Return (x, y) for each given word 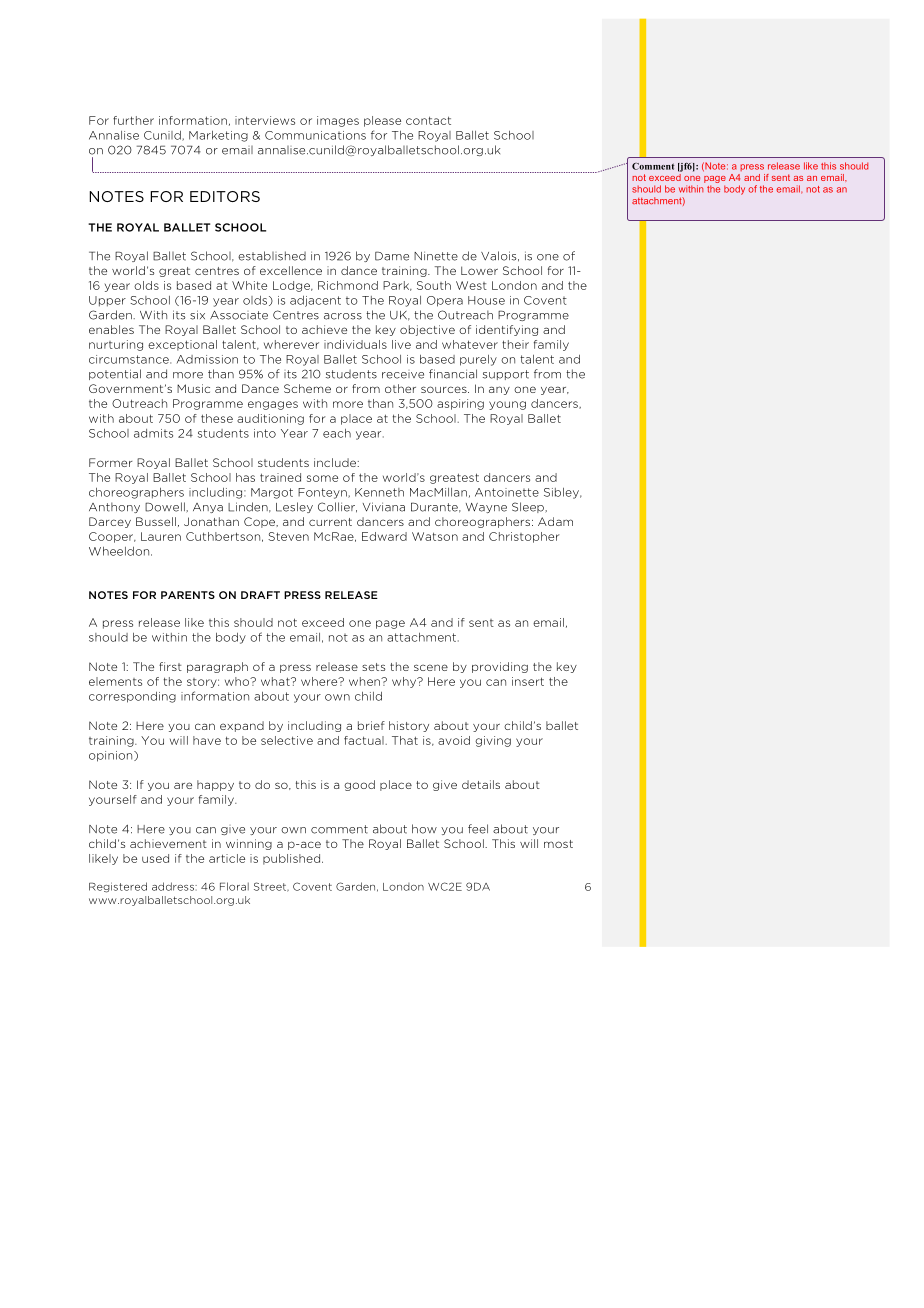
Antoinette (507, 492)
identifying (507, 330)
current (330, 522)
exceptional (182, 345)
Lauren (161, 536)
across (343, 316)
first (170, 666)
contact (428, 120)
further (133, 120)
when (365, 681)
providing (500, 667)
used (155, 858)
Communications (315, 135)
